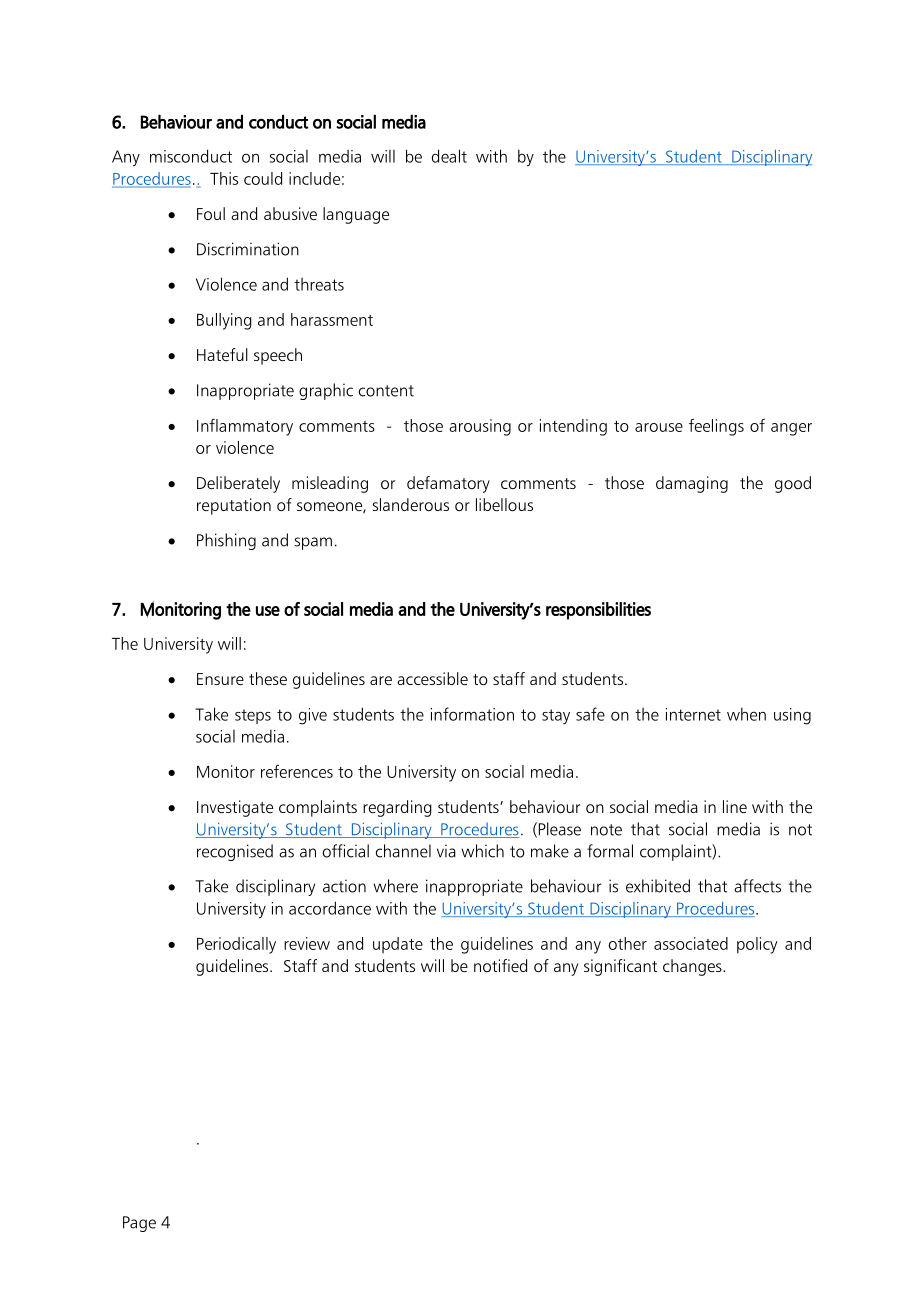  Describe the element at coordinates (448, 484) in the screenshot. I see `defamatory` at that location.
